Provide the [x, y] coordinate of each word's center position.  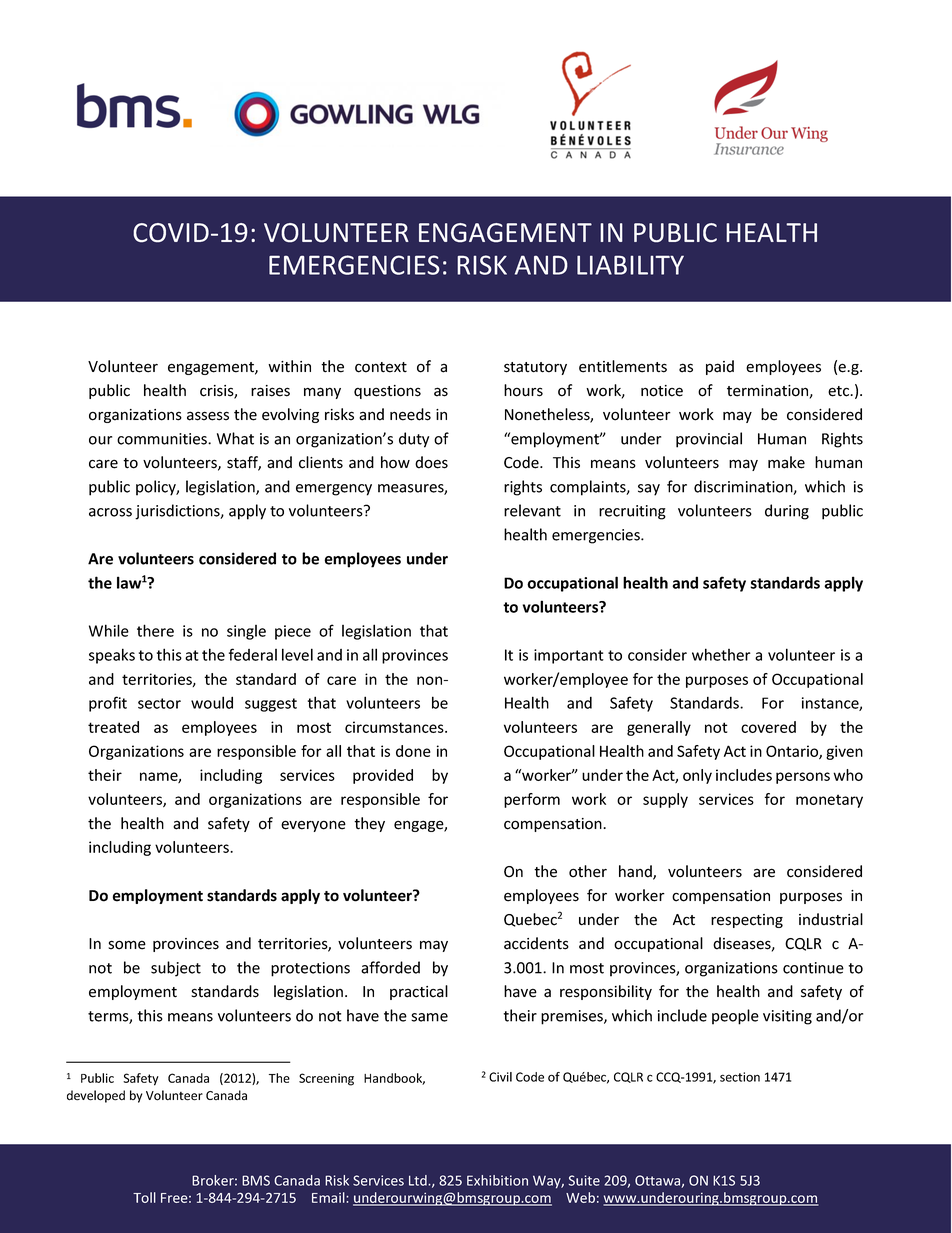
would [212, 702]
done [413, 751]
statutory [535, 368]
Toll [144, 1197]
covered [768, 727]
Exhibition [497, 1180]
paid [720, 367]
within [289, 366]
